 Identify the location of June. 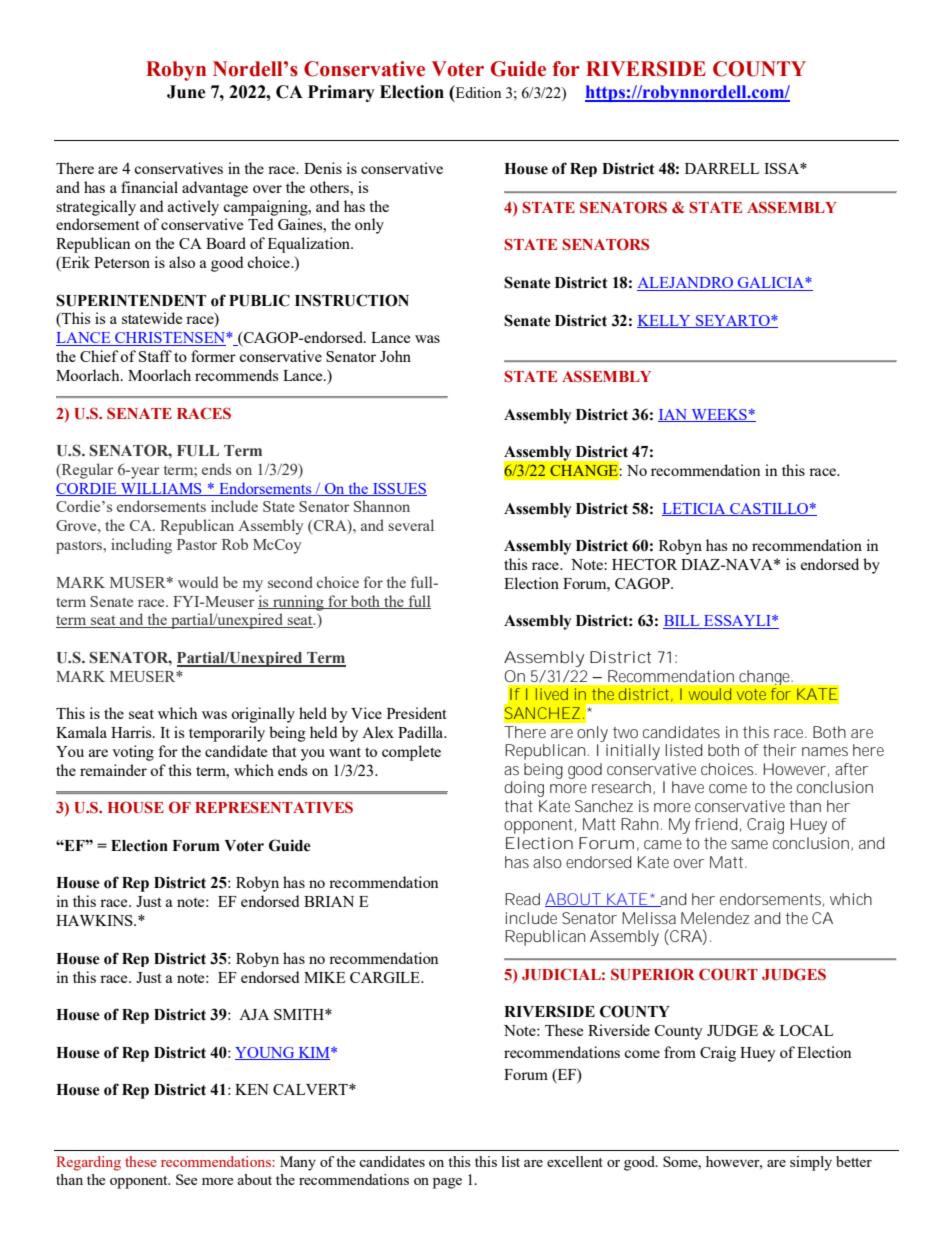
(186, 92).
